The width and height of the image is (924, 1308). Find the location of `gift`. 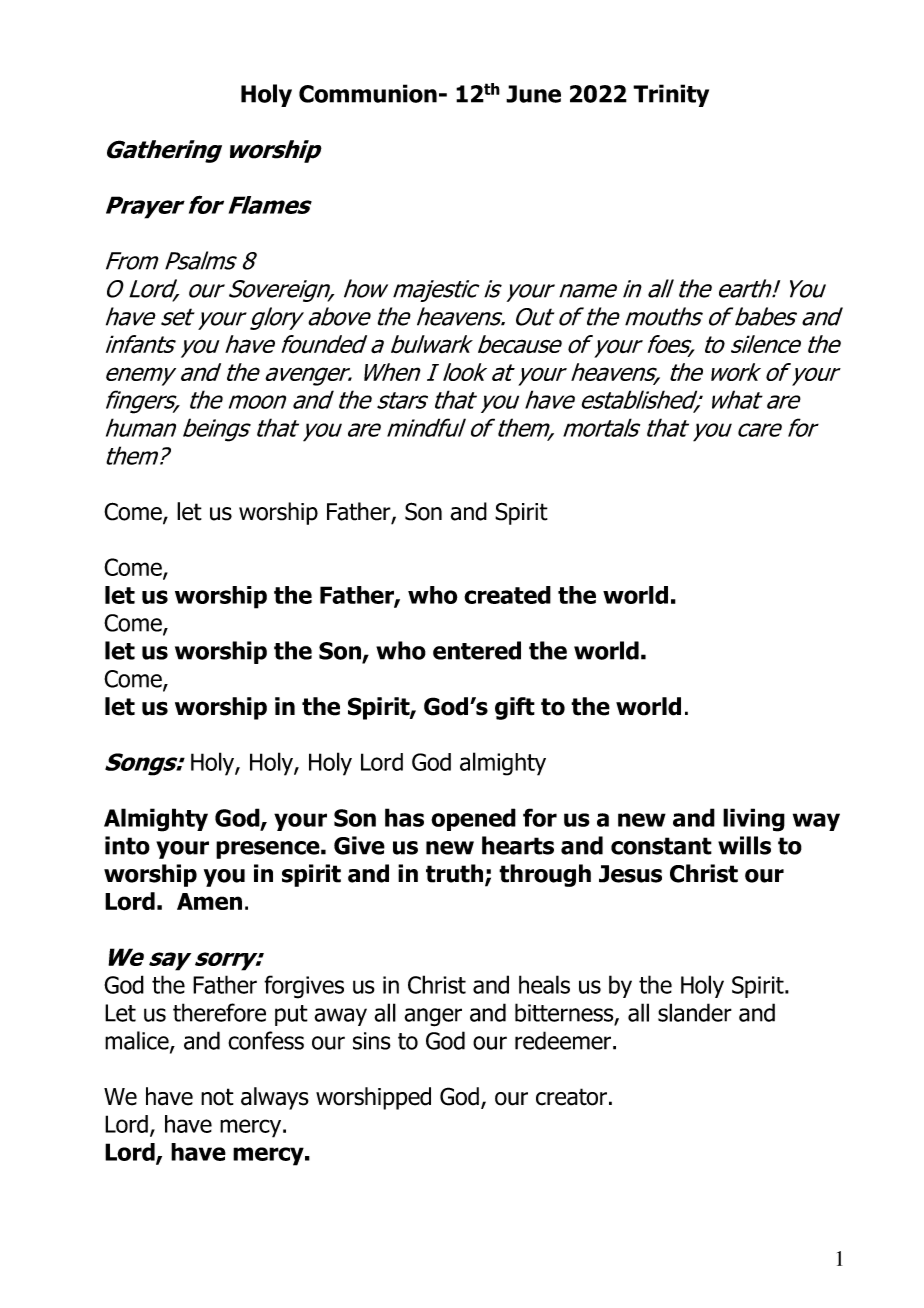

gift is located at coordinates (515, 708).
